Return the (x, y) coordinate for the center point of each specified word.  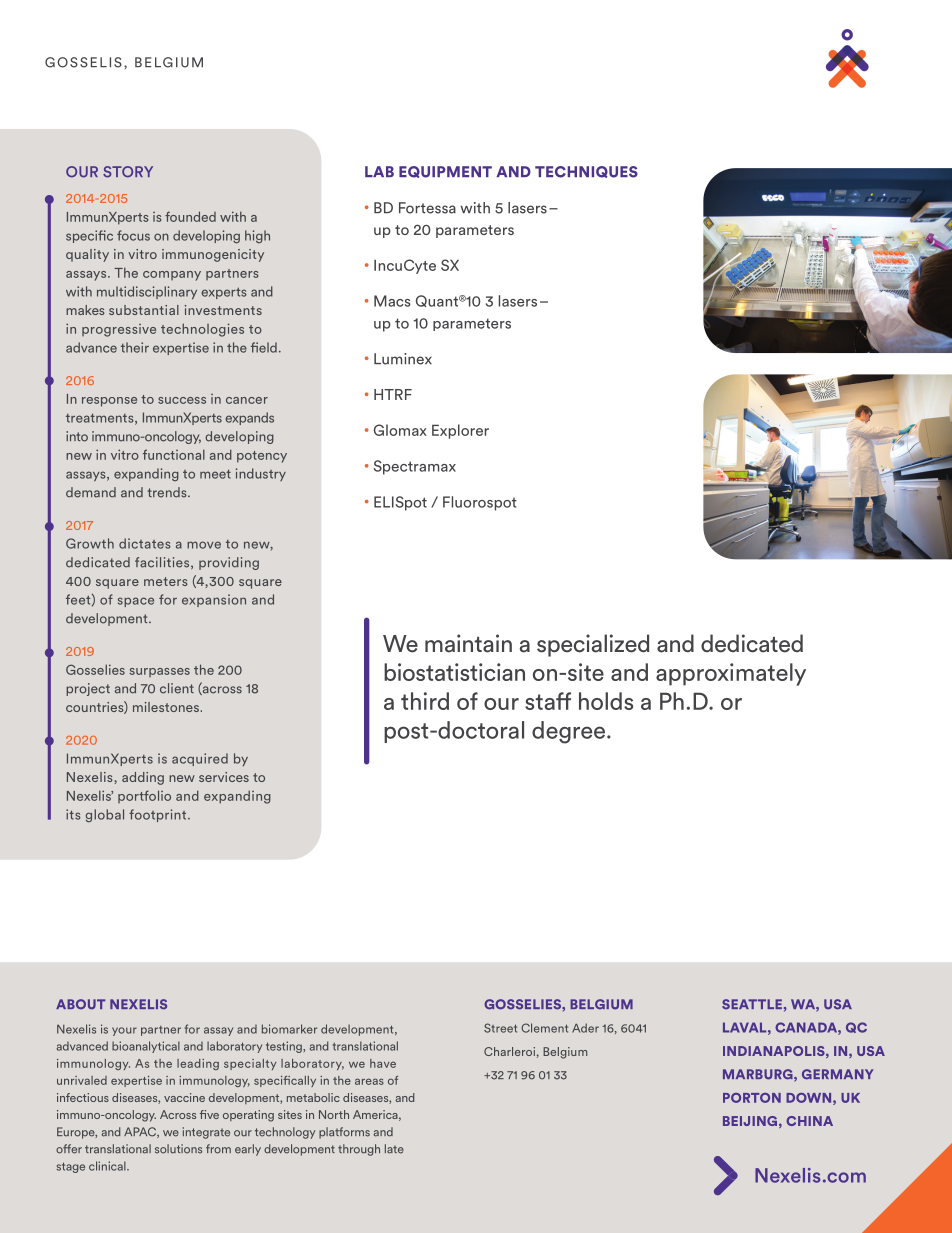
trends (168, 492)
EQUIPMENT (445, 172)
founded (190, 216)
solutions (178, 1149)
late (394, 1149)
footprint (159, 815)
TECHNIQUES (586, 172)
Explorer (460, 431)
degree (568, 732)
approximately (731, 674)
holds (606, 701)
